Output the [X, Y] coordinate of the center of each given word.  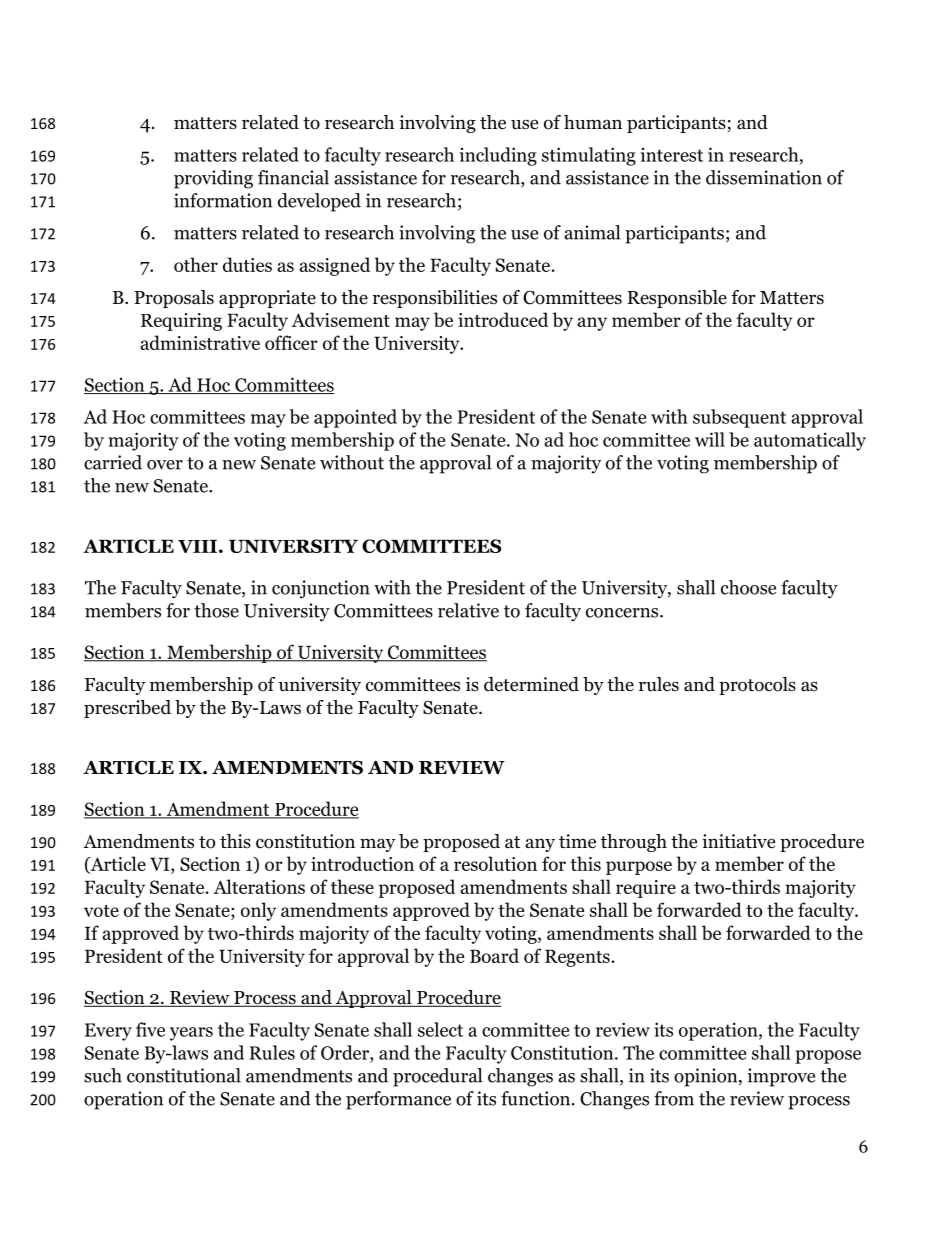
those [216, 610]
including [498, 156]
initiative [738, 841]
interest [672, 155]
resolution [495, 863]
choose [748, 587]
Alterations [259, 886]
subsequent [739, 418]
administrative [200, 342]
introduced [503, 319]
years [191, 1034]
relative [468, 610]
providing [213, 179]
